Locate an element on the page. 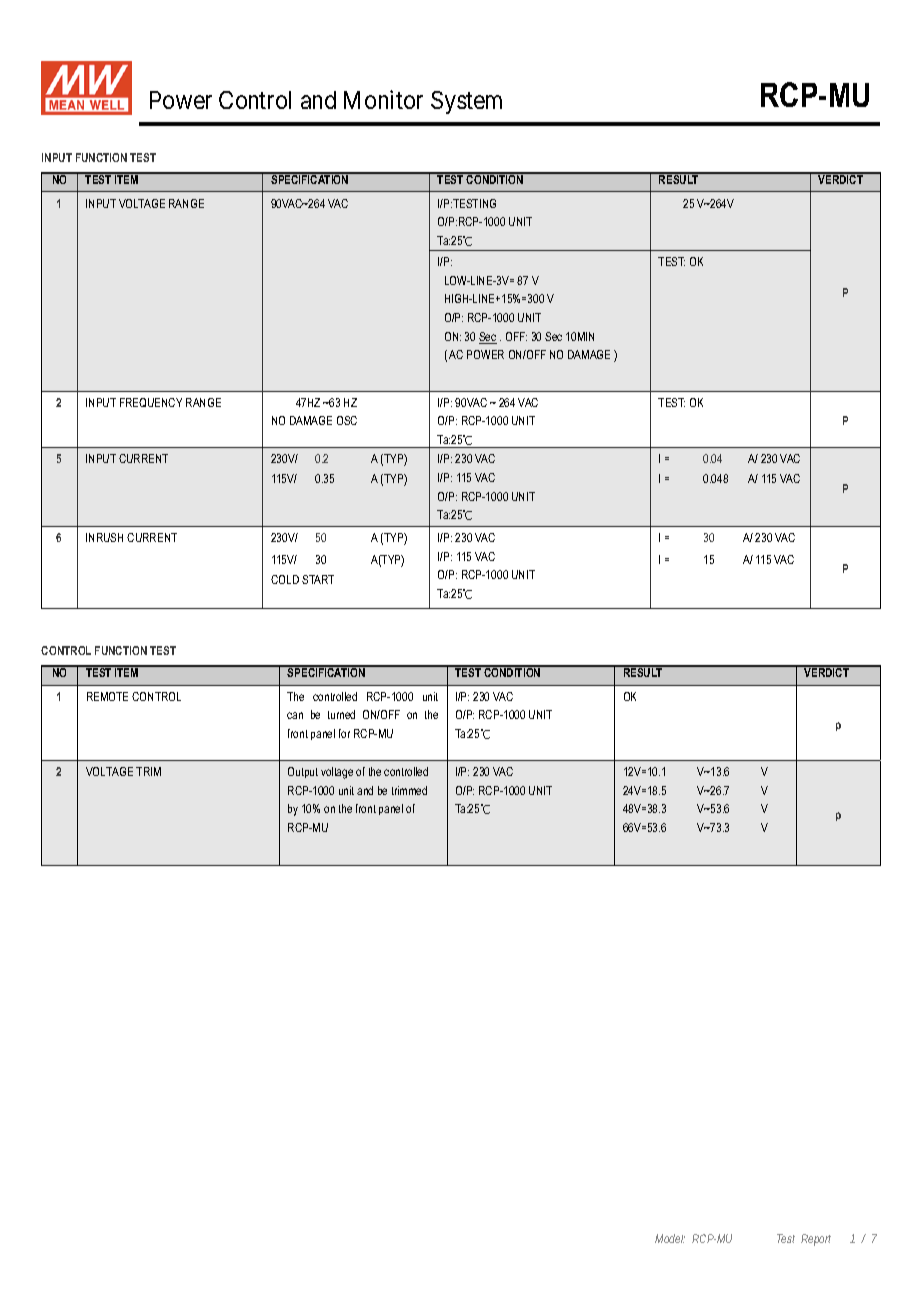 This page has width=924, height=1308. turned is located at coordinates (341, 714).
